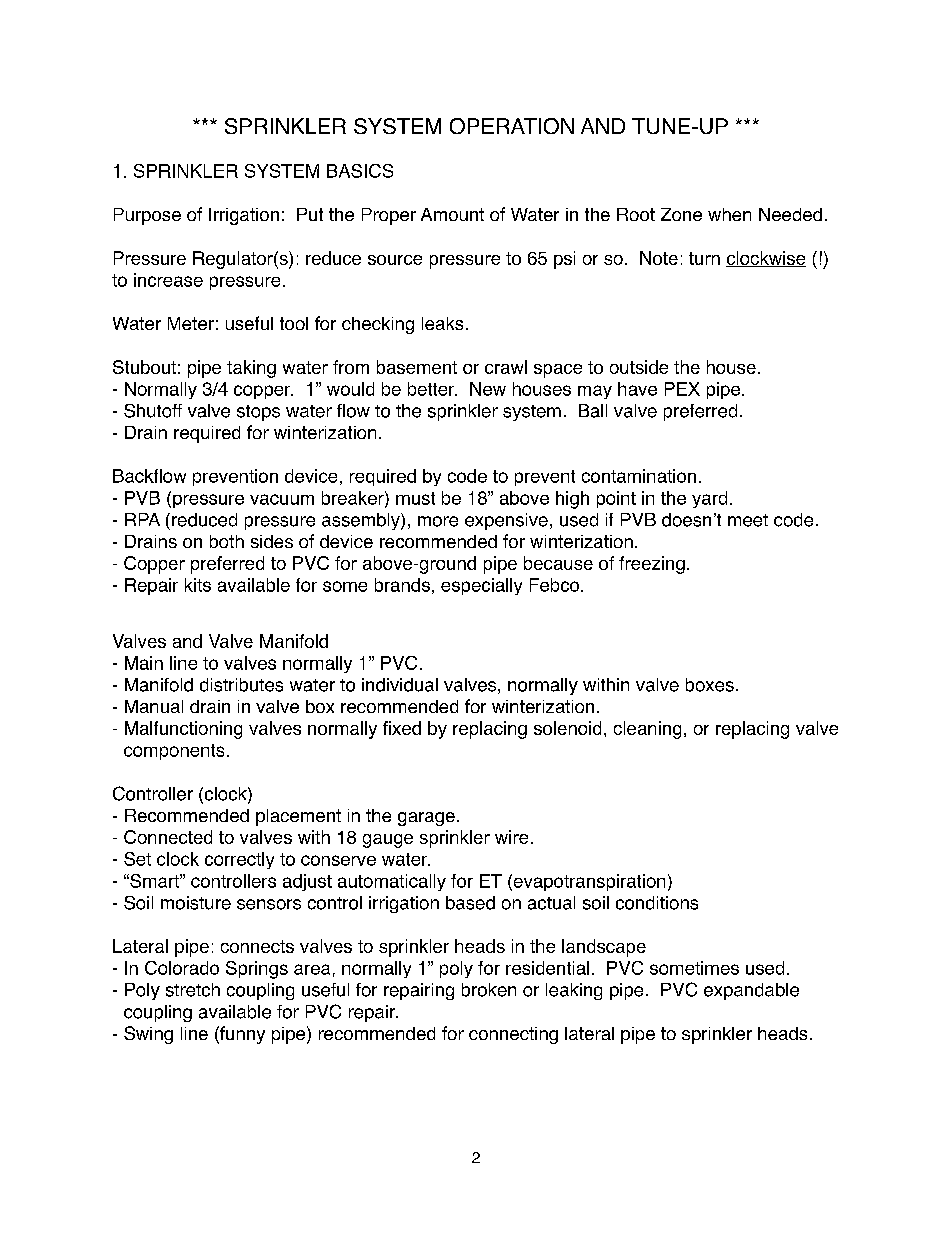 This screenshot has width=952, height=1233. I want to click on New, so click(488, 389).
